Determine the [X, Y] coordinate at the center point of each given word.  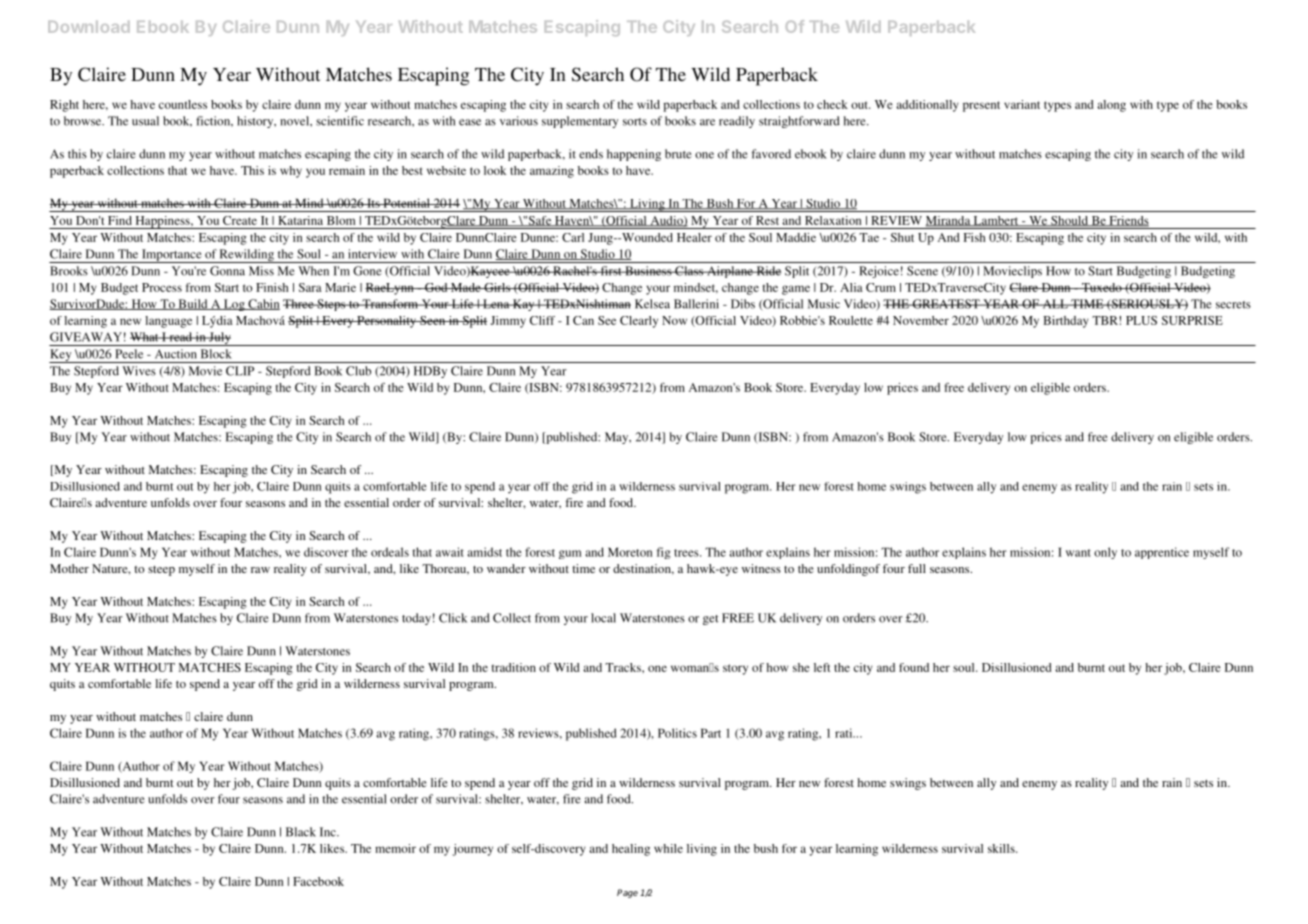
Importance [172, 256]
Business [648, 271]
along [1111, 106]
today [416, 619]
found [914, 667]
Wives [139, 371]
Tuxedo [1101, 287]
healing [631, 850]
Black [301, 832]
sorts [635, 122]
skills [1002, 848]
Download [89, 27]
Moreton [630, 552]
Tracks [624, 667]
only [1105, 553]
